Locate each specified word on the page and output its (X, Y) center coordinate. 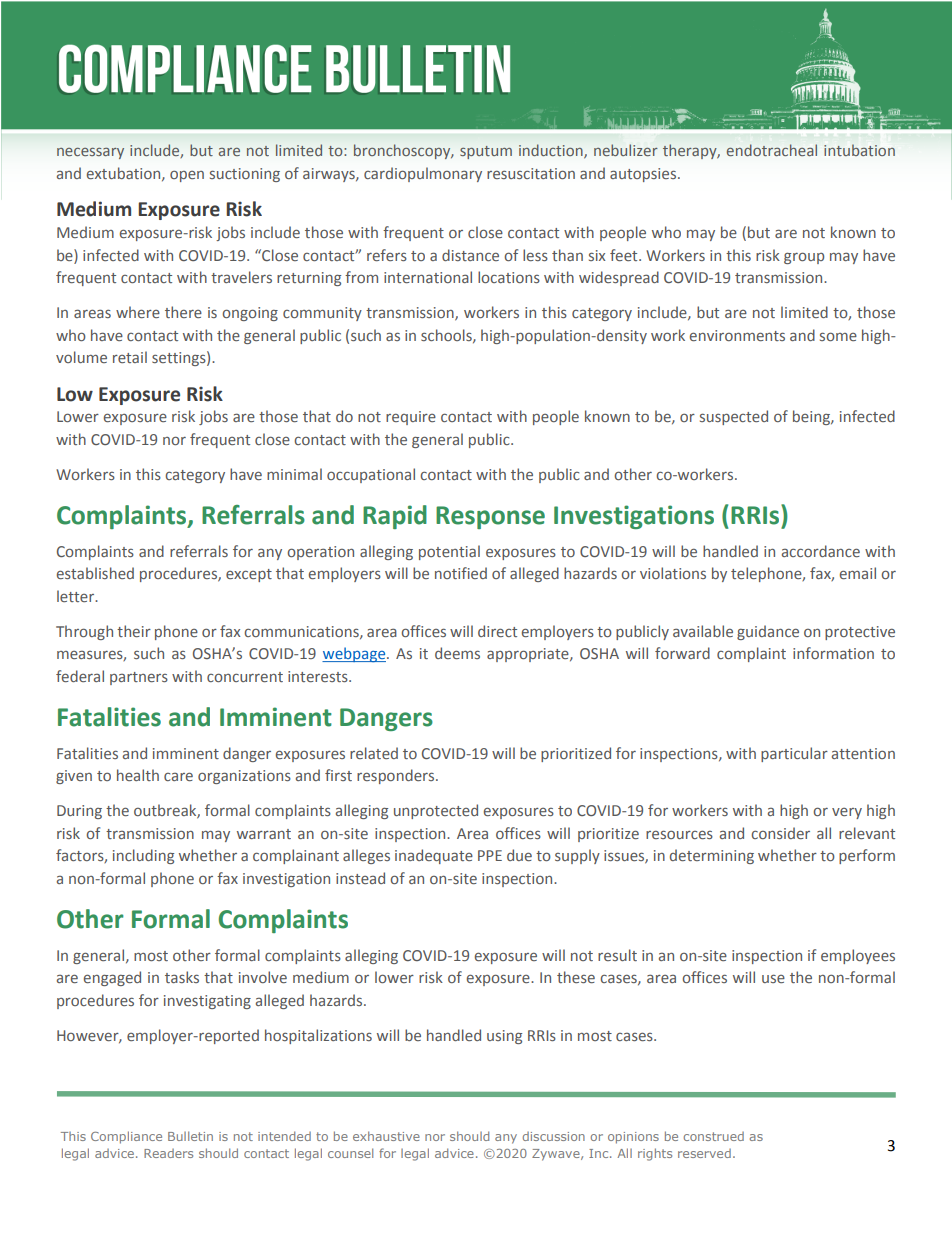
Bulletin (190, 1136)
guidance (768, 632)
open (187, 176)
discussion (554, 1136)
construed (713, 1136)
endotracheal (772, 150)
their (134, 631)
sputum (486, 152)
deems (457, 653)
